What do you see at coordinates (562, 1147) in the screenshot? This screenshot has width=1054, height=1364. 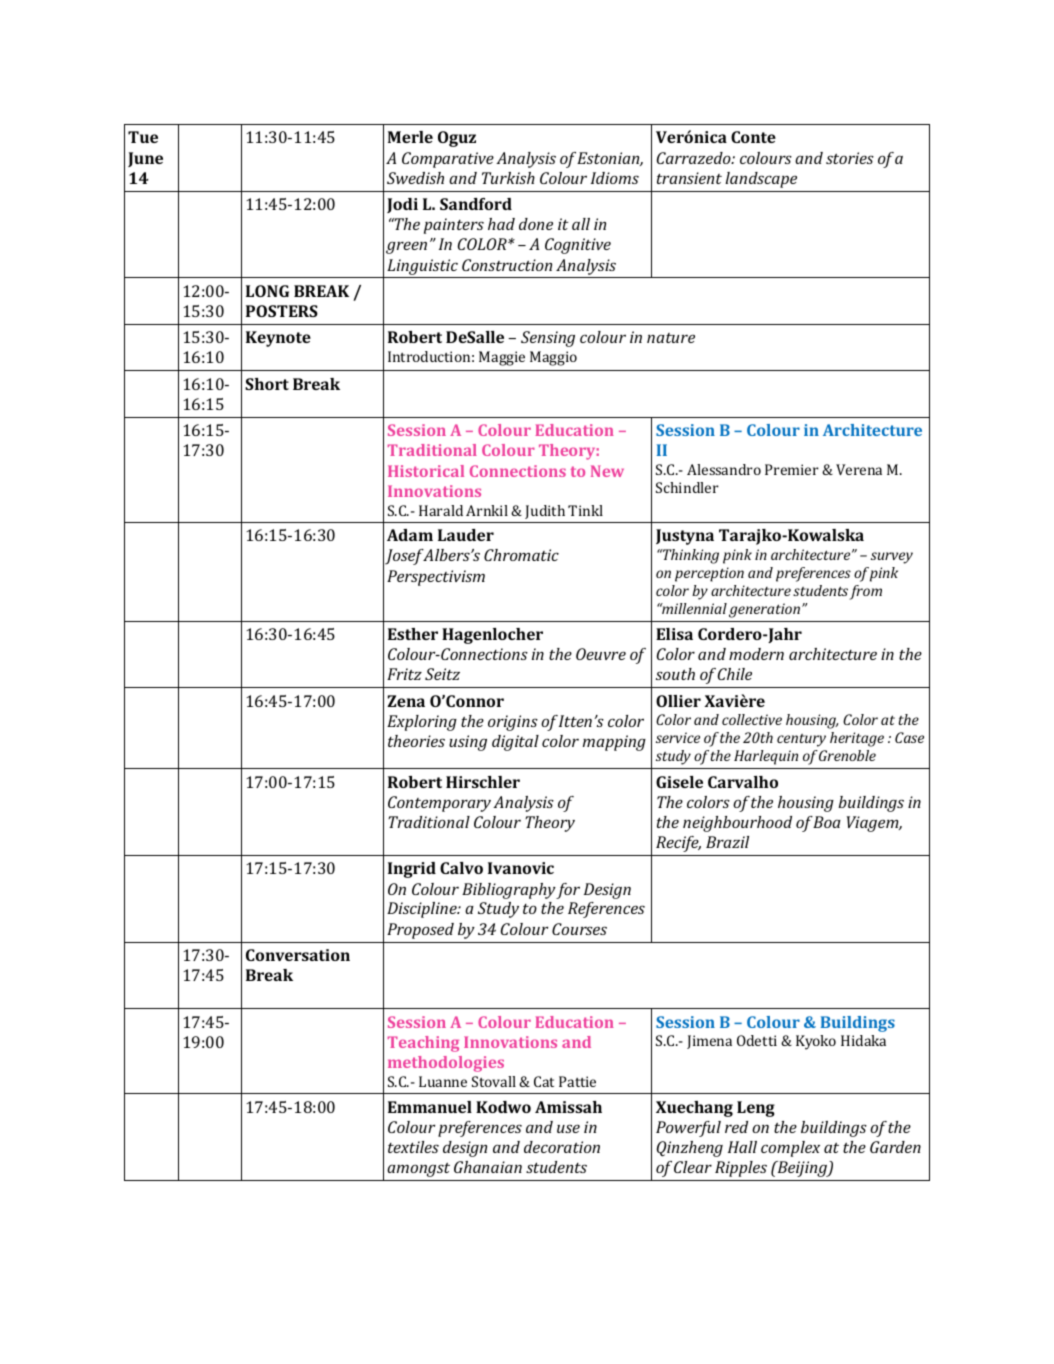 I see `decoration` at bounding box center [562, 1147].
